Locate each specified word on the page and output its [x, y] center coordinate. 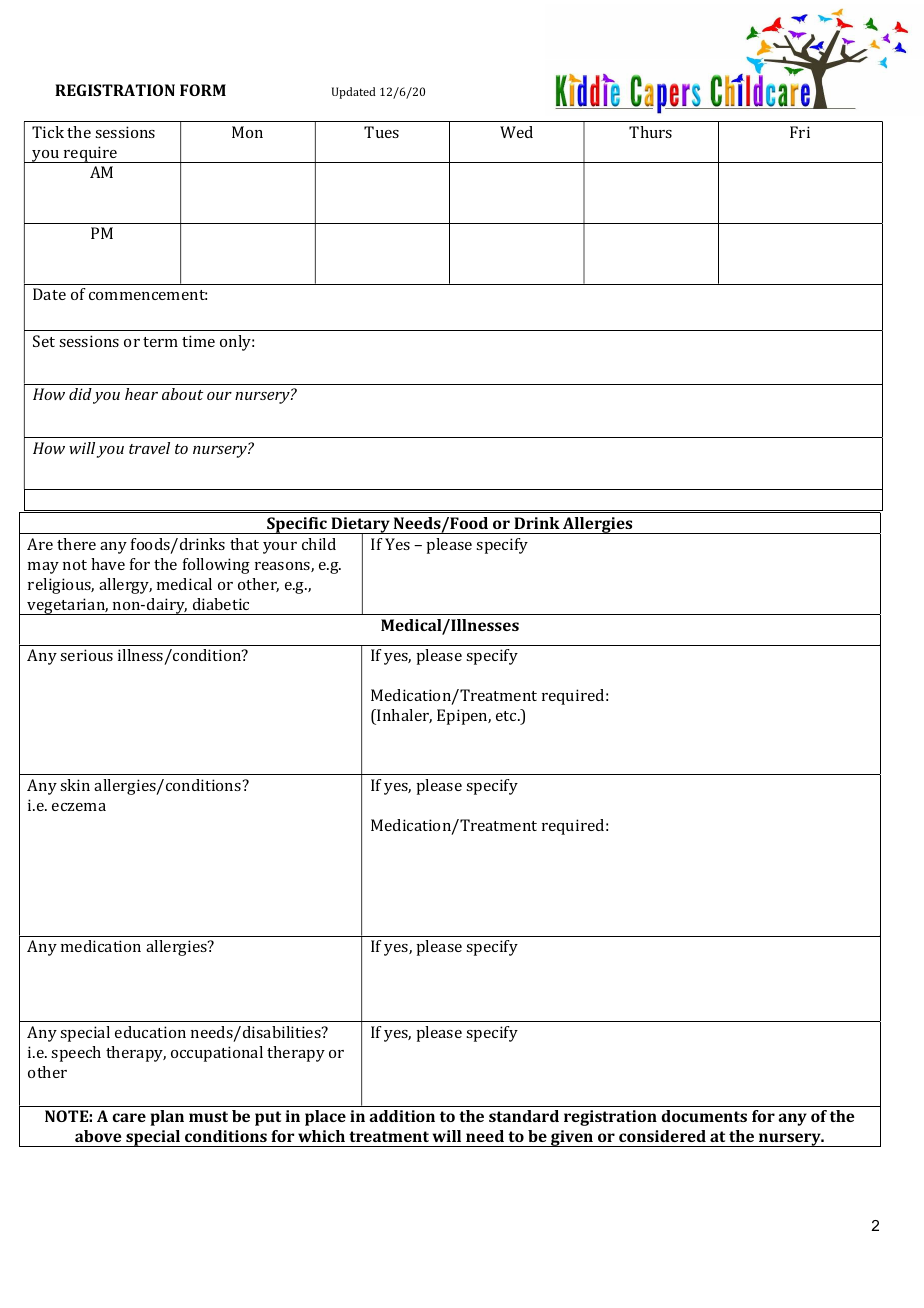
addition [402, 1116]
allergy [125, 586]
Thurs [650, 132]
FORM [203, 90]
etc [507, 716]
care [129, 1117]
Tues [381, 132]
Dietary [360, 526]
